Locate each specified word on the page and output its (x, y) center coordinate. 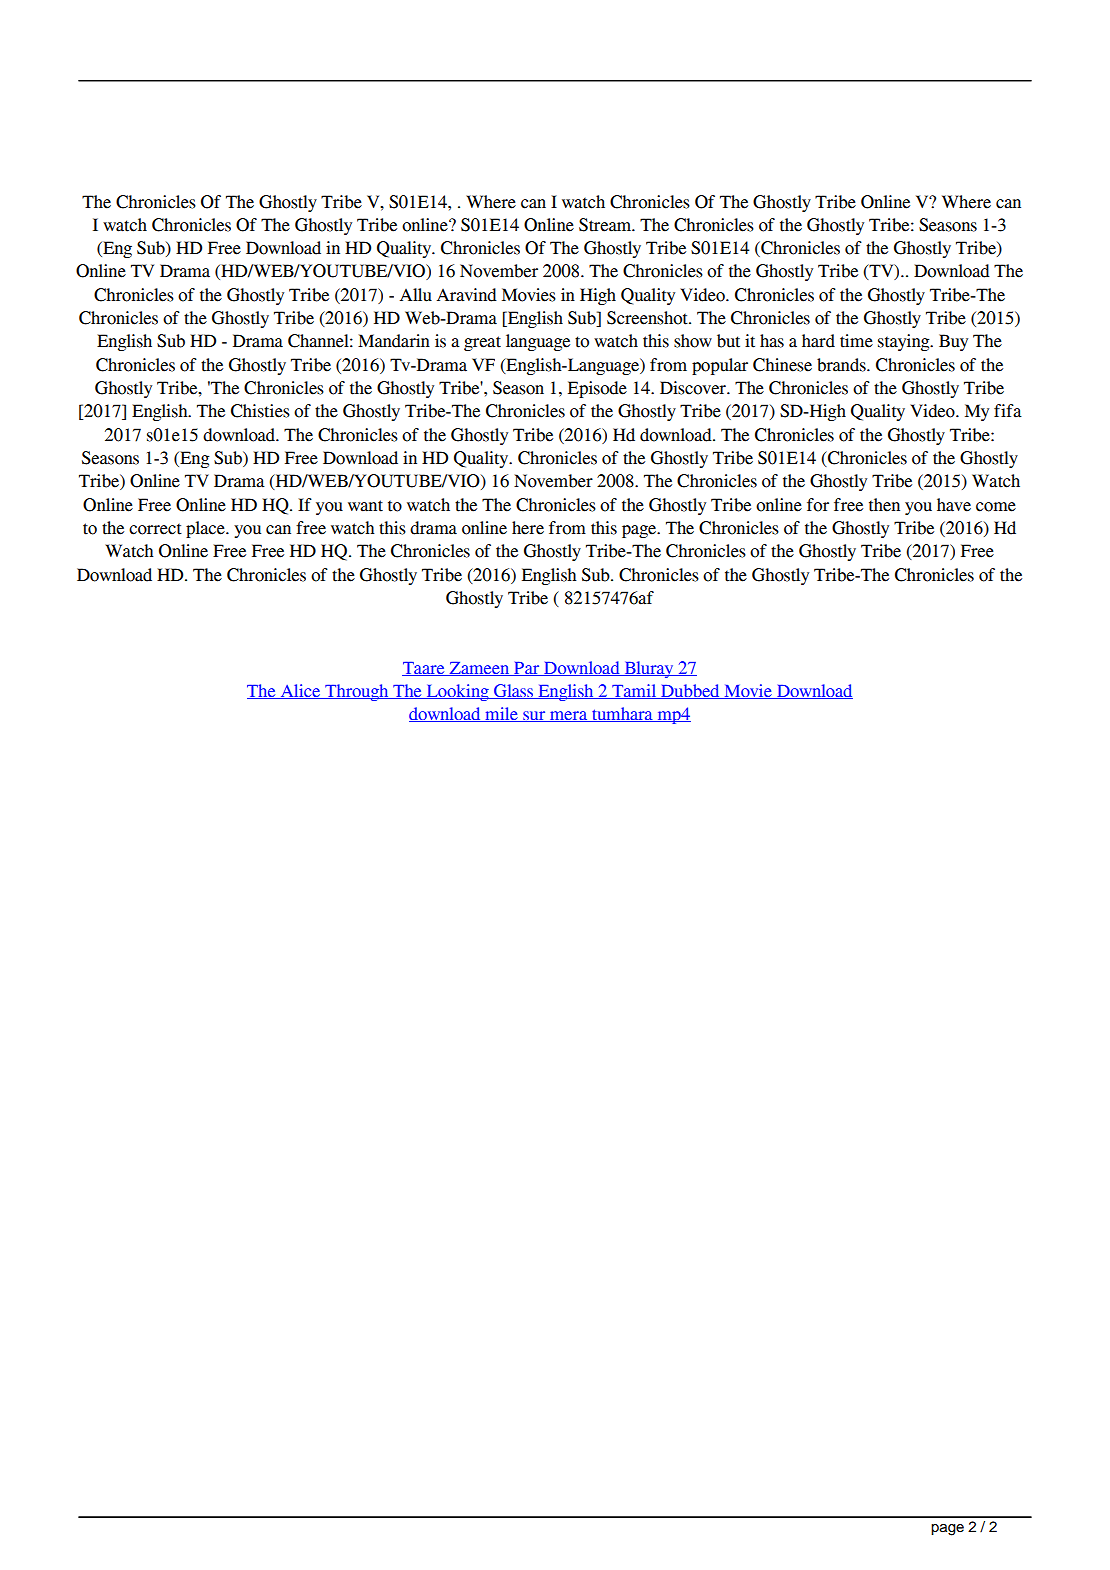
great (482, 343)
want (365, 506)
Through (357, 692)
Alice (300, 691)
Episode (597, 389)
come (996, 507)
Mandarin (394, 341)
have (954, 505)
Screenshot (648, 318)
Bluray (649, 669)
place (206, 529)
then (884, 505)
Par (527, 669)
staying (905, 342)
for (818, 505)
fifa (1008, 411)
